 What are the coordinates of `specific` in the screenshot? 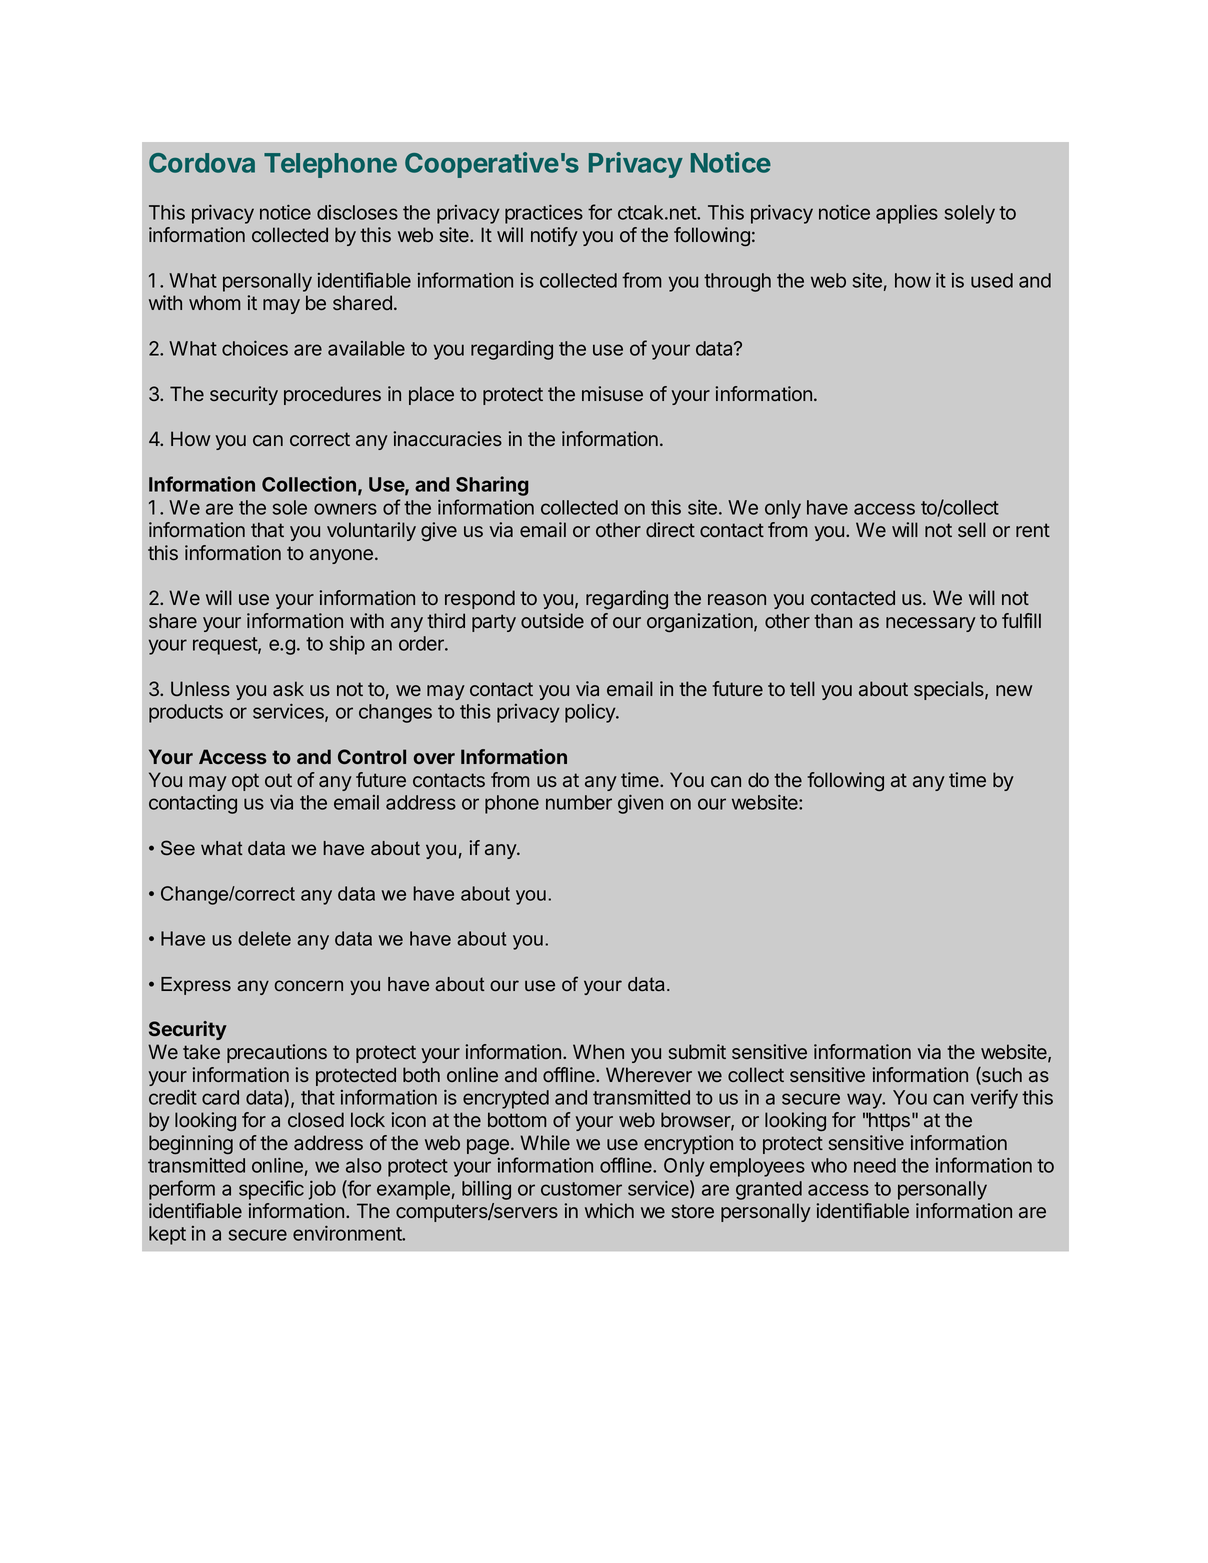 It's located at (271, 1190).
